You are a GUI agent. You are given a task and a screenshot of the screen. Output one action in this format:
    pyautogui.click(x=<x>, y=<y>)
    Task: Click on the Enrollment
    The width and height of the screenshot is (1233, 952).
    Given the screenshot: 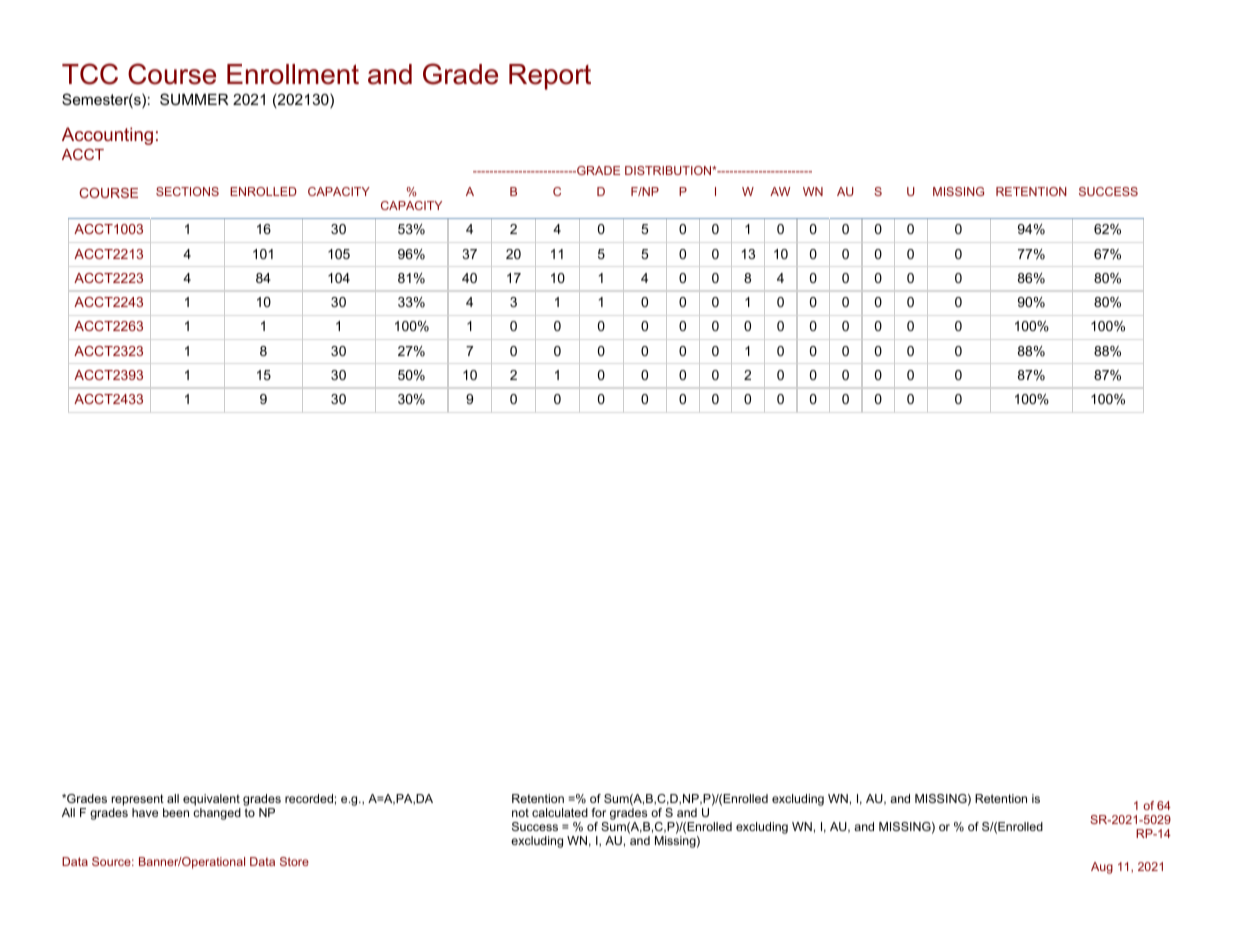 What is the action you would take?
    pyautogui.click(x=293, y=74)
